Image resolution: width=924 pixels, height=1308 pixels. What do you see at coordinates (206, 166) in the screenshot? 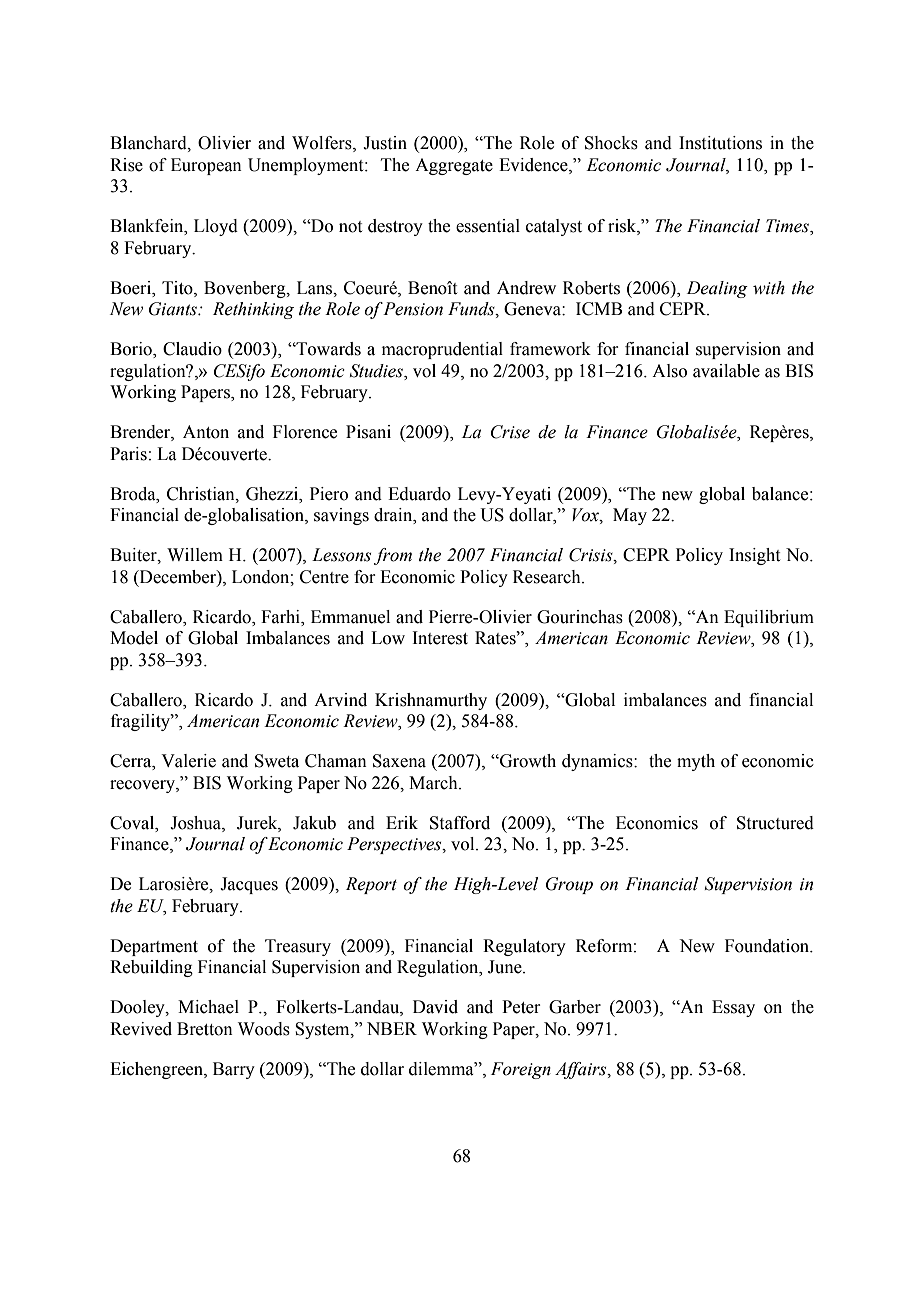
I see `European` at bounding box center [206, 166].
